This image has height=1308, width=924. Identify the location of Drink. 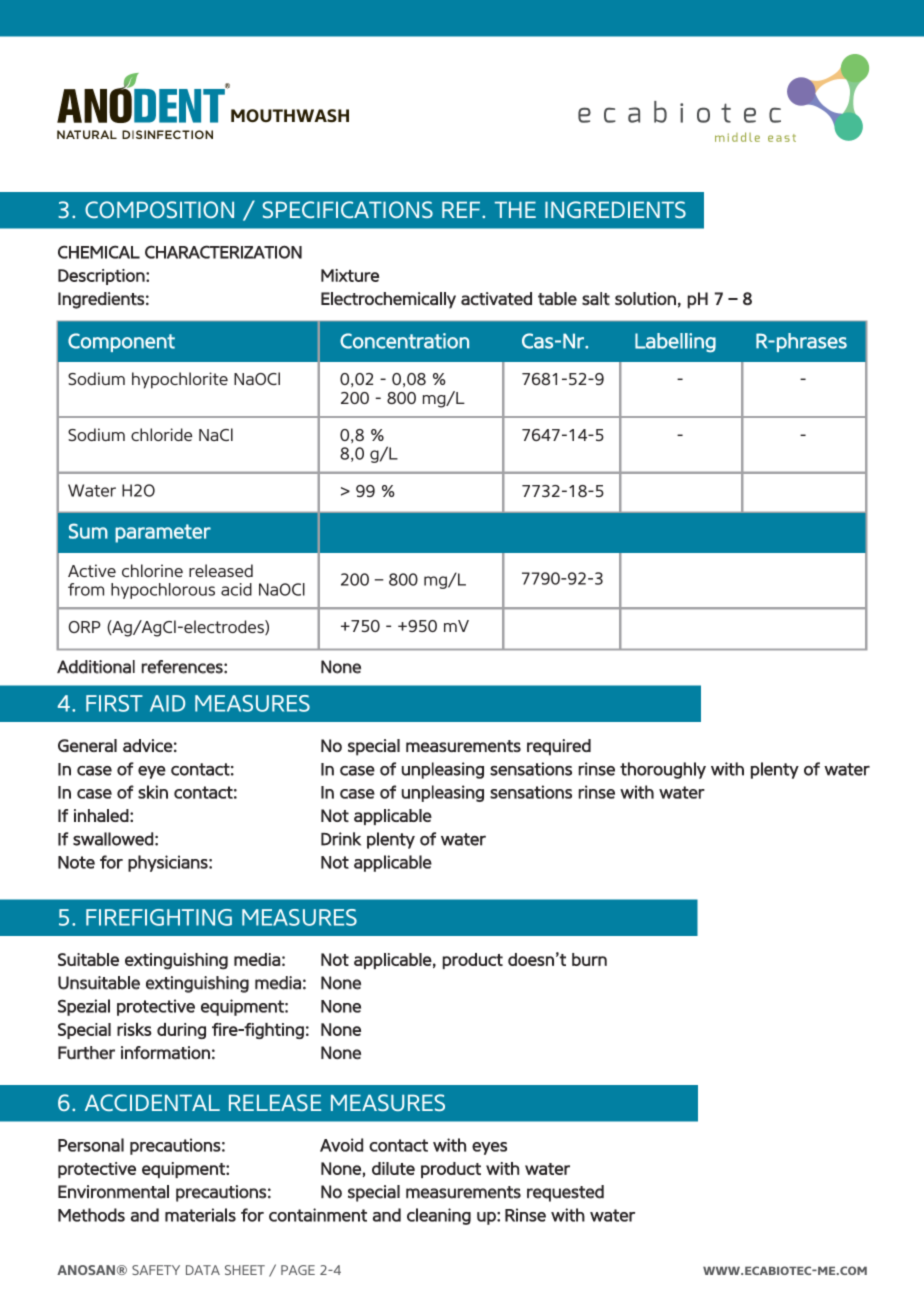
(341, 839).
